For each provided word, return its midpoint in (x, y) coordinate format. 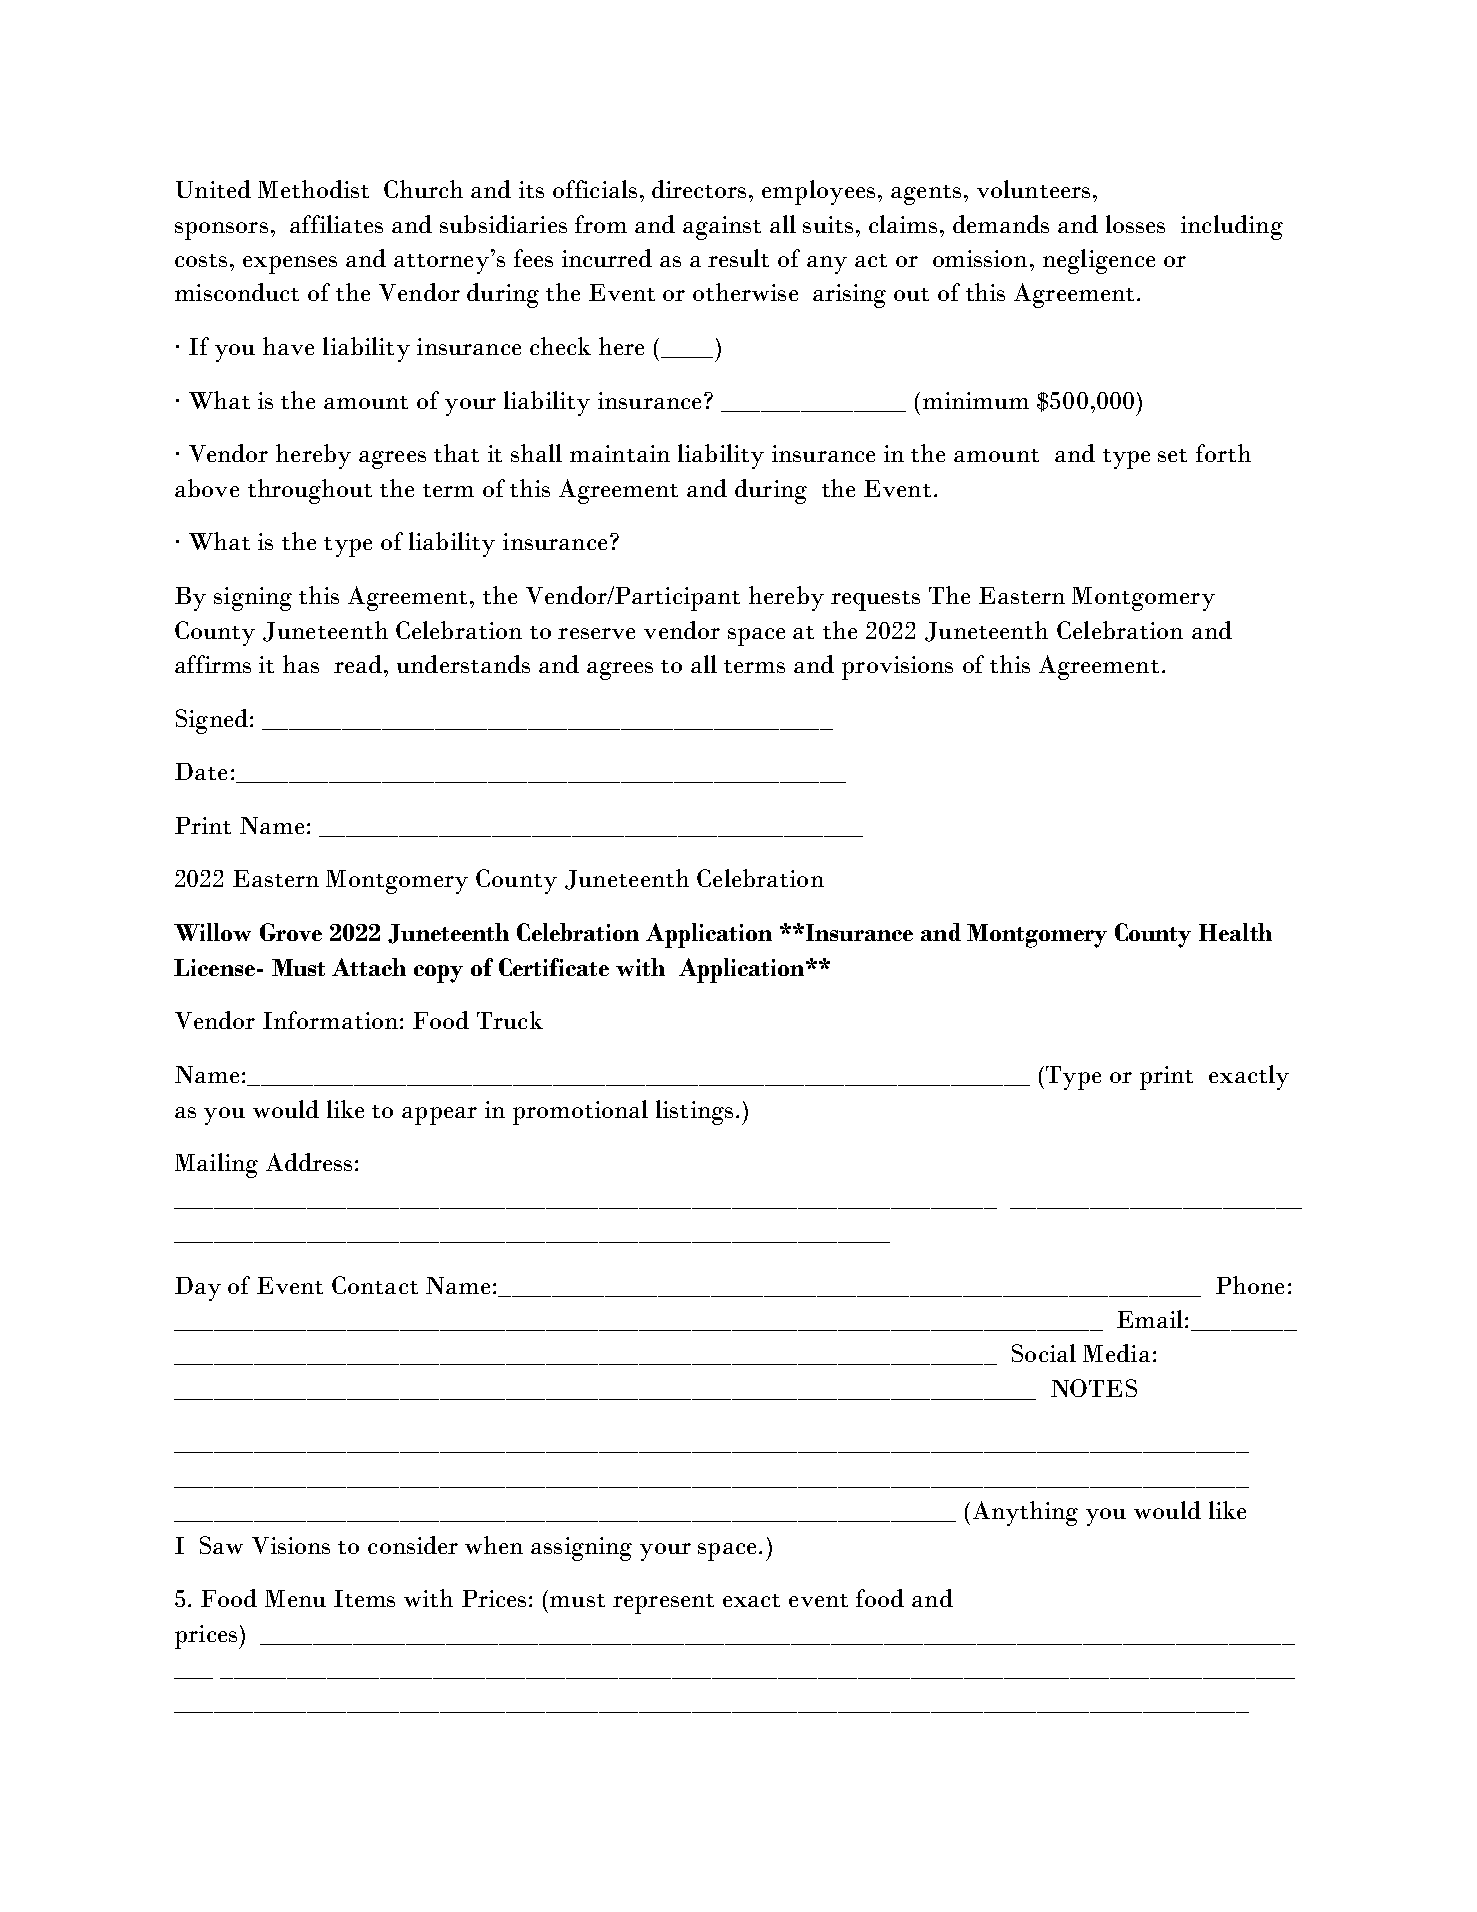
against (722, 228)
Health (1235, 932)
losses (1135, 224)
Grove (291, 932)
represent (663, 1604)
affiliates (336, 224)
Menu (295, 1598)
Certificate (554, 967)
